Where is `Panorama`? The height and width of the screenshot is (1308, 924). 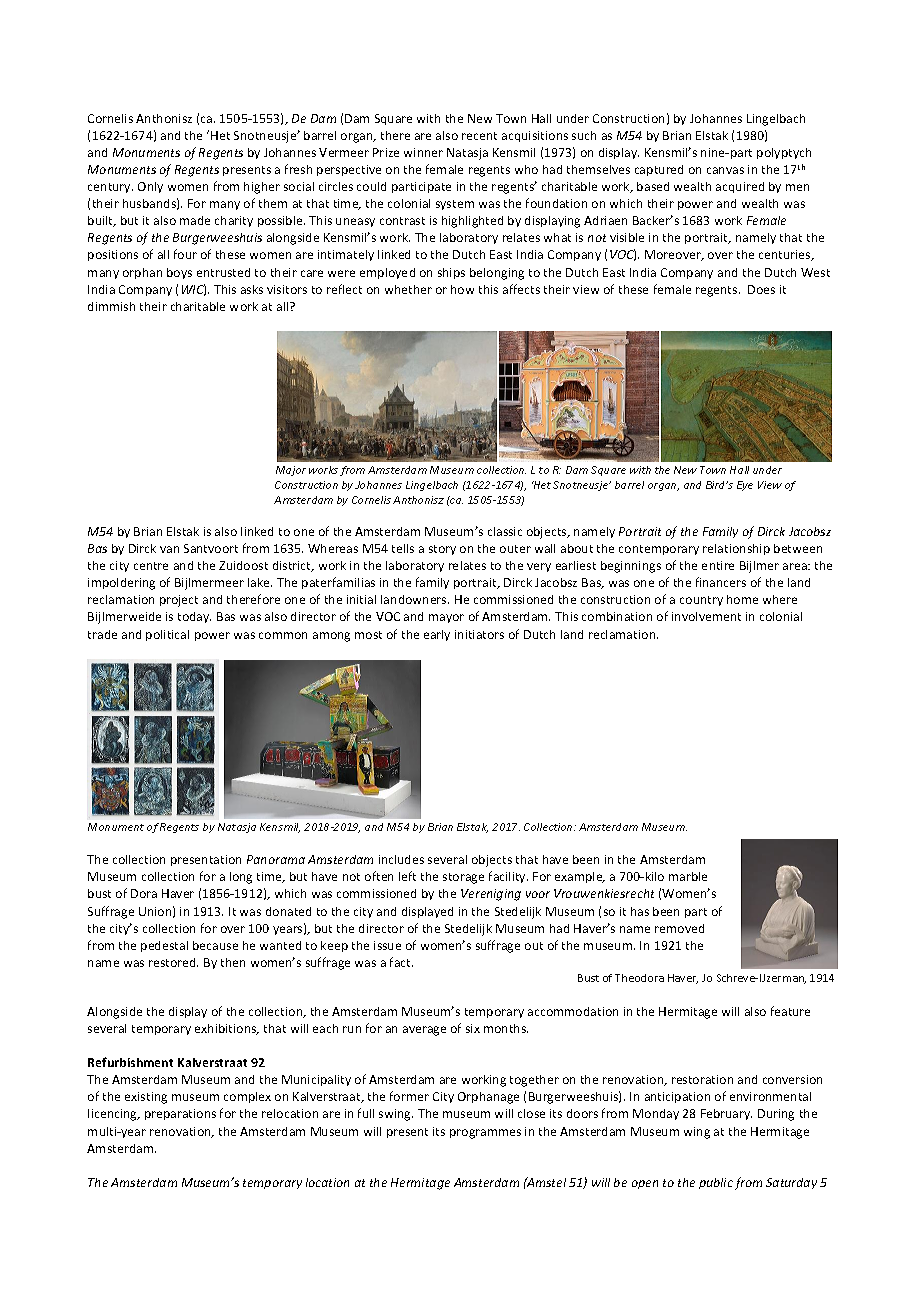 Panorama is located at coordinates (276, 859).
